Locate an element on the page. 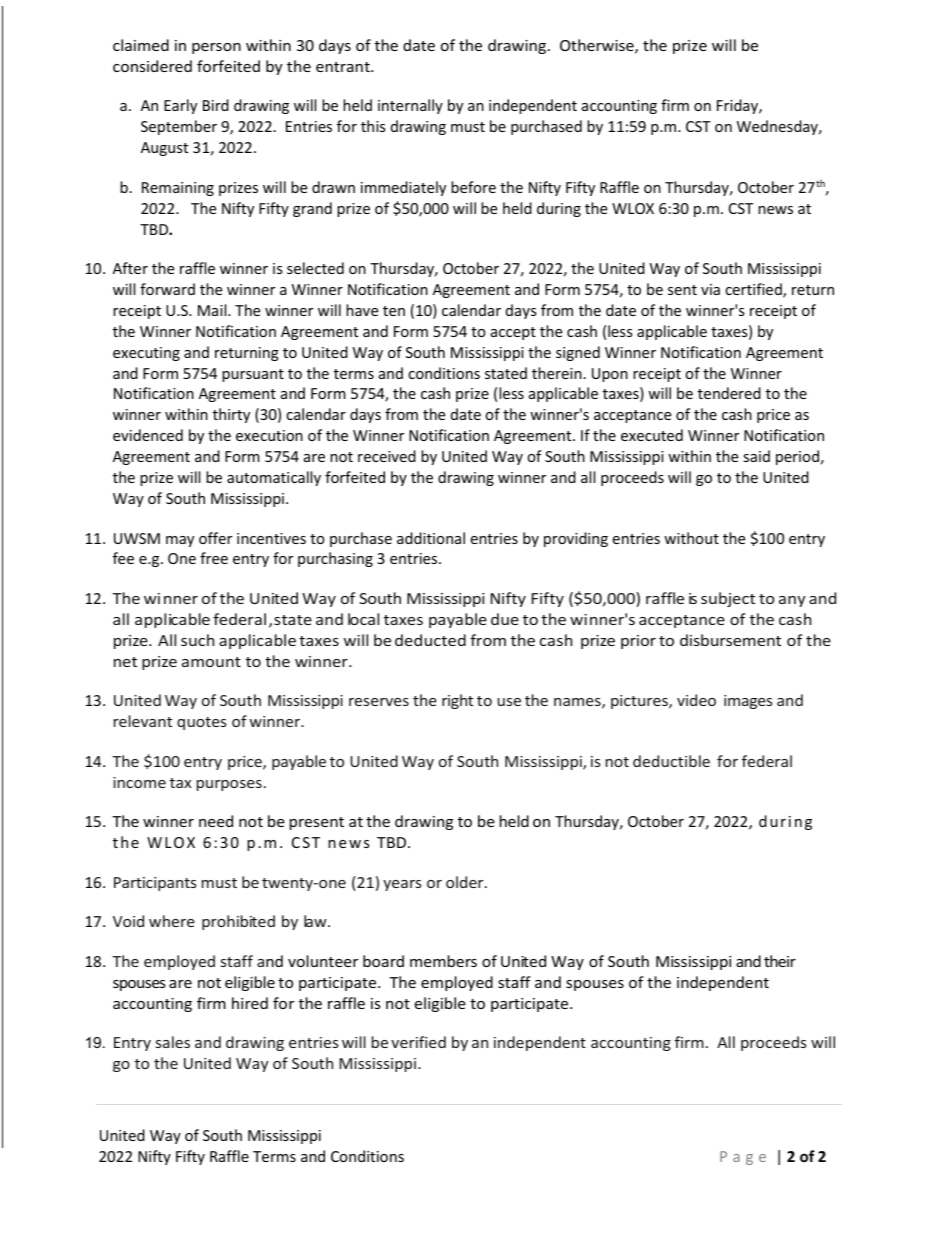 This image has height=1233, width=952. person is located at coordinates (216, 48).
